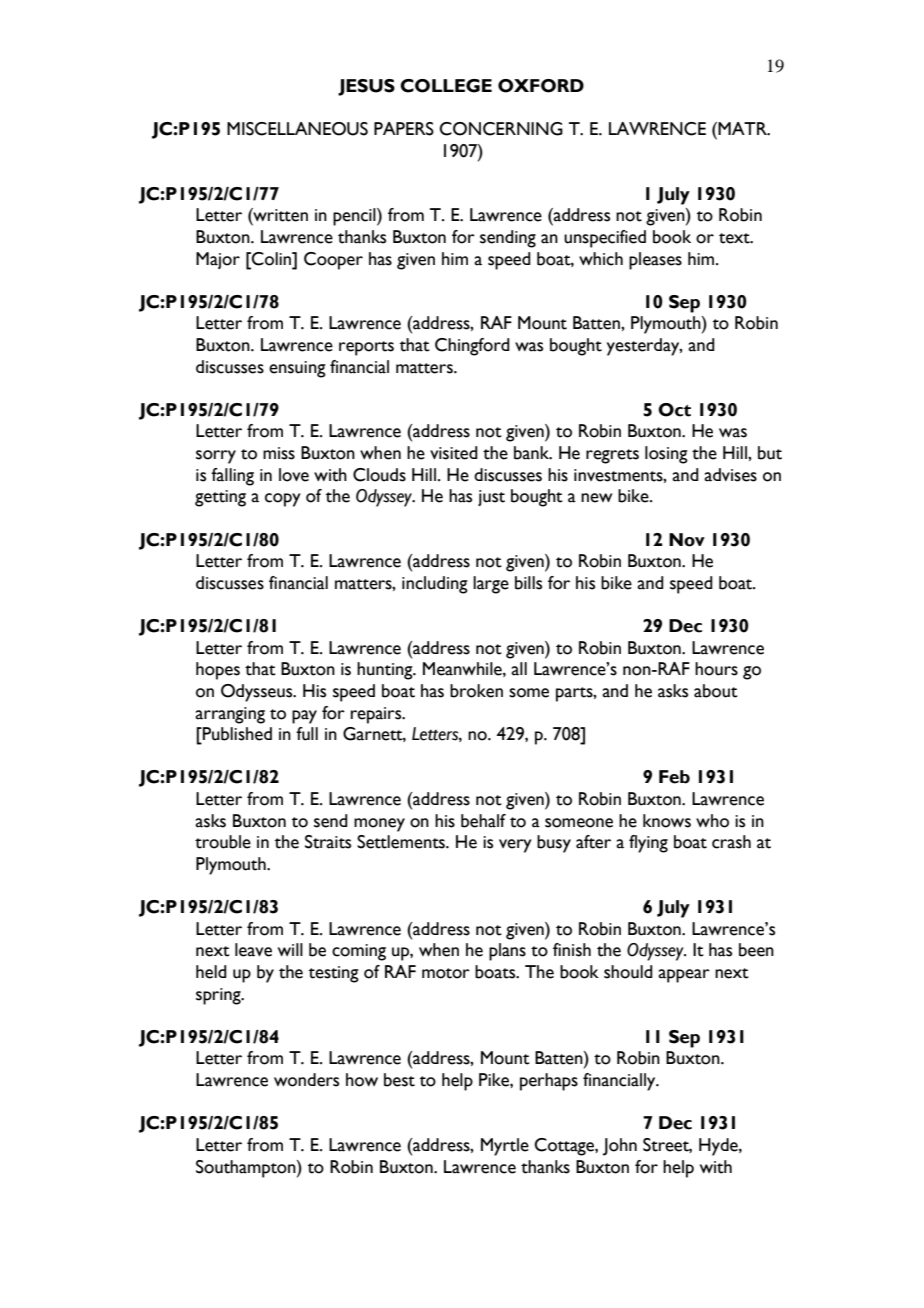 Image resolution: width=924 pixels, height=1308 pixels. What do you see at coordinates (674, 777) in the screenshot?
I see `Feb` at bounding box center [674, 777].
